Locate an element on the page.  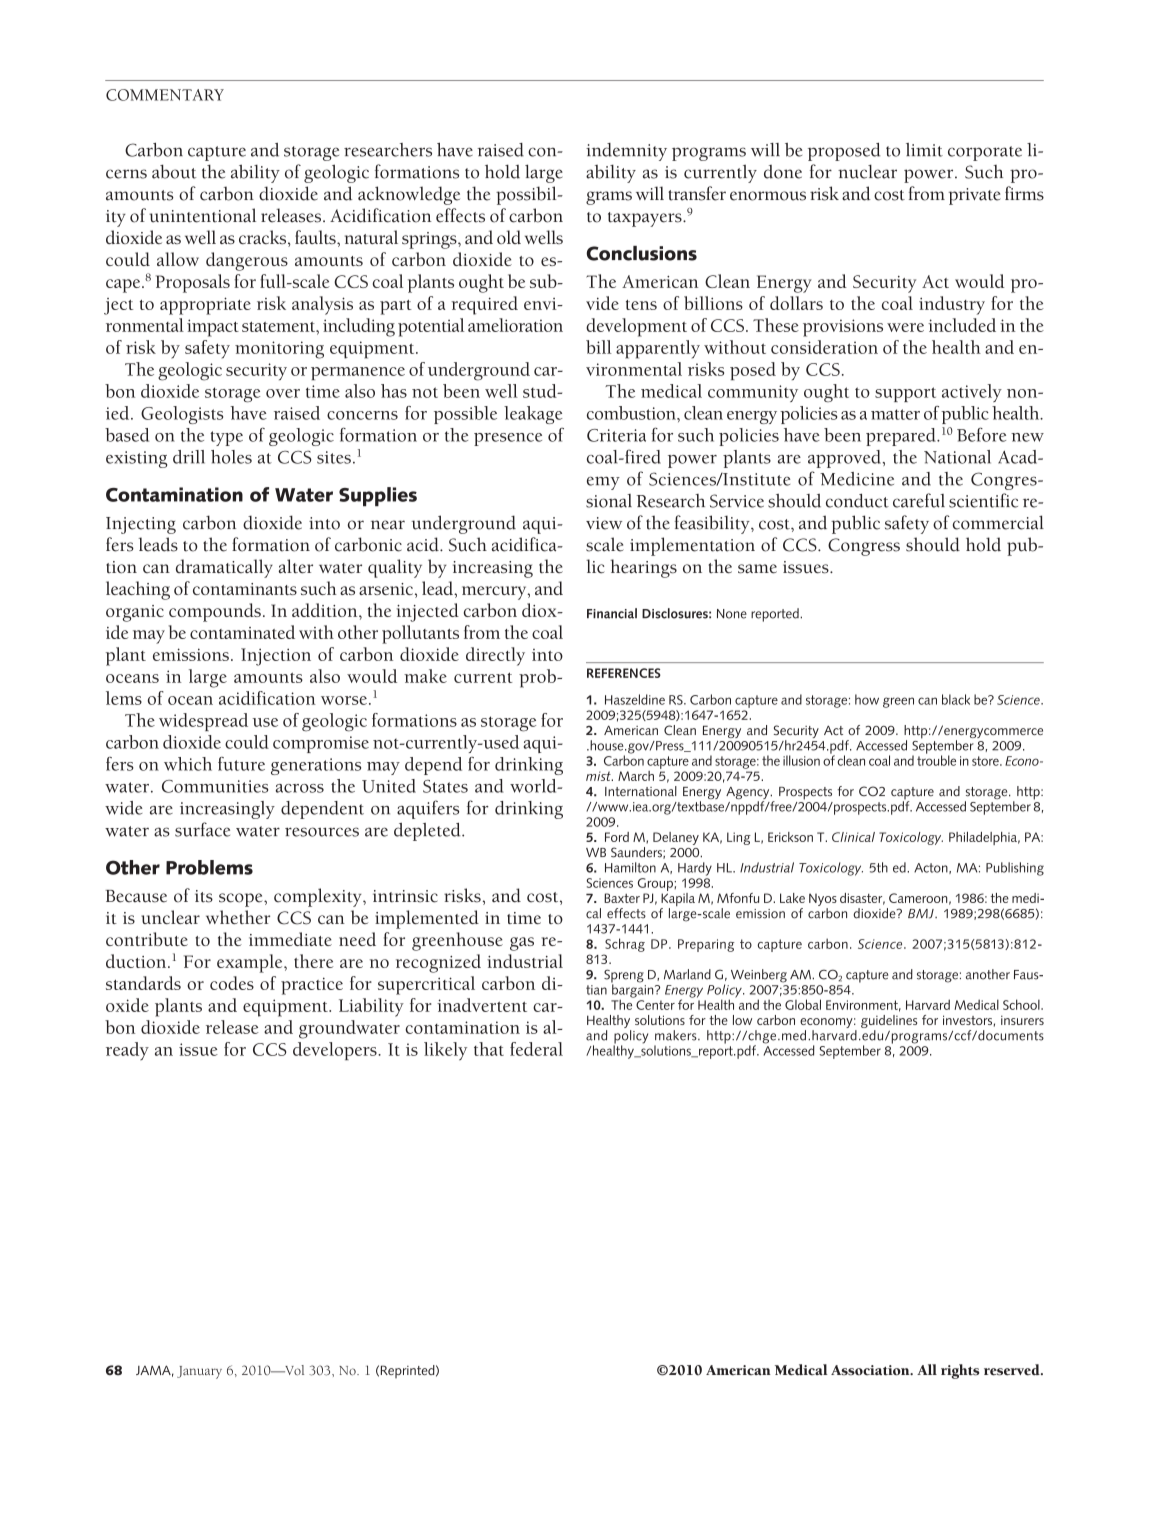
COMMENTARY is located at coordinates (165, 95).
